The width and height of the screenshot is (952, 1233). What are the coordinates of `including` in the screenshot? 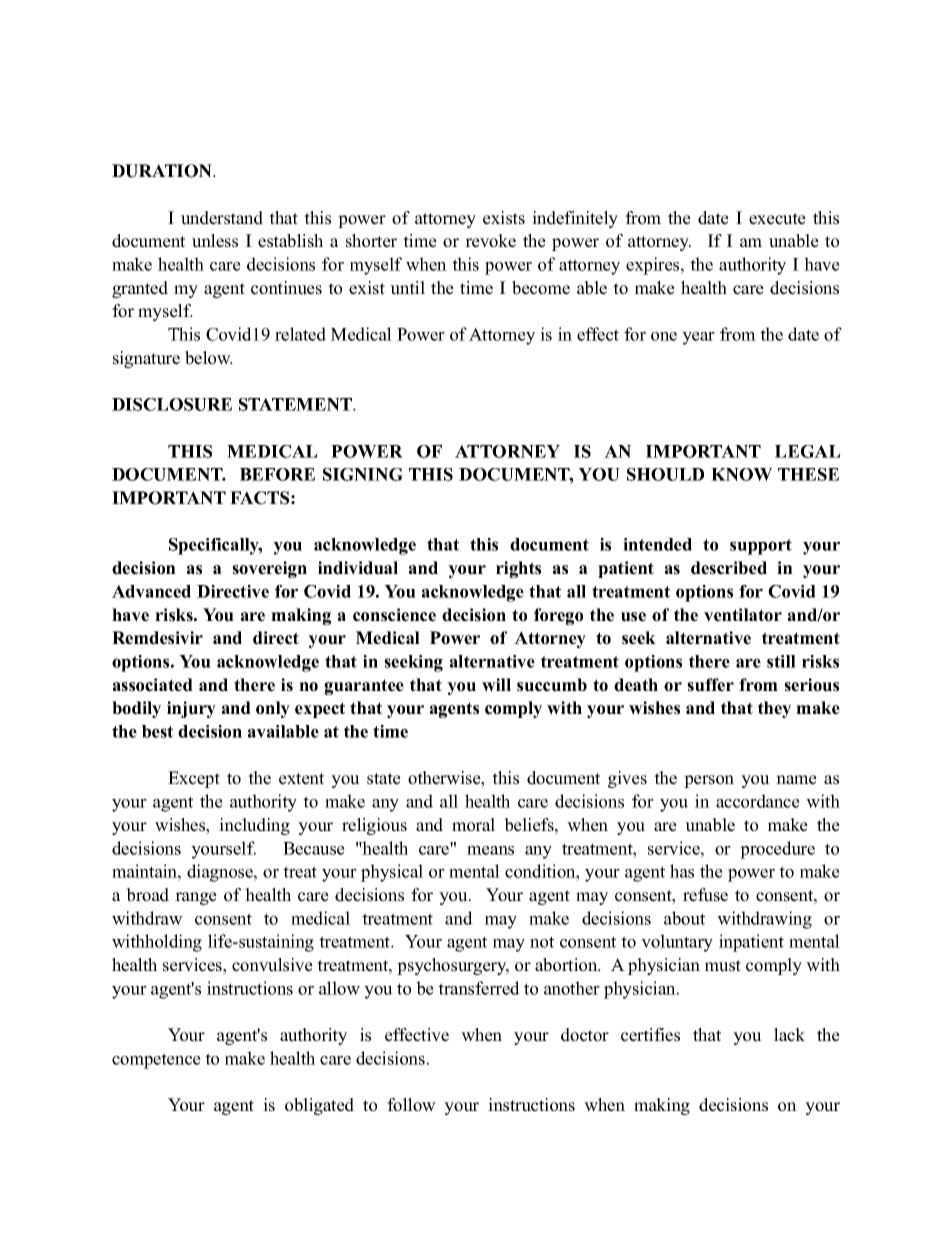 It's located at (254, 826).
